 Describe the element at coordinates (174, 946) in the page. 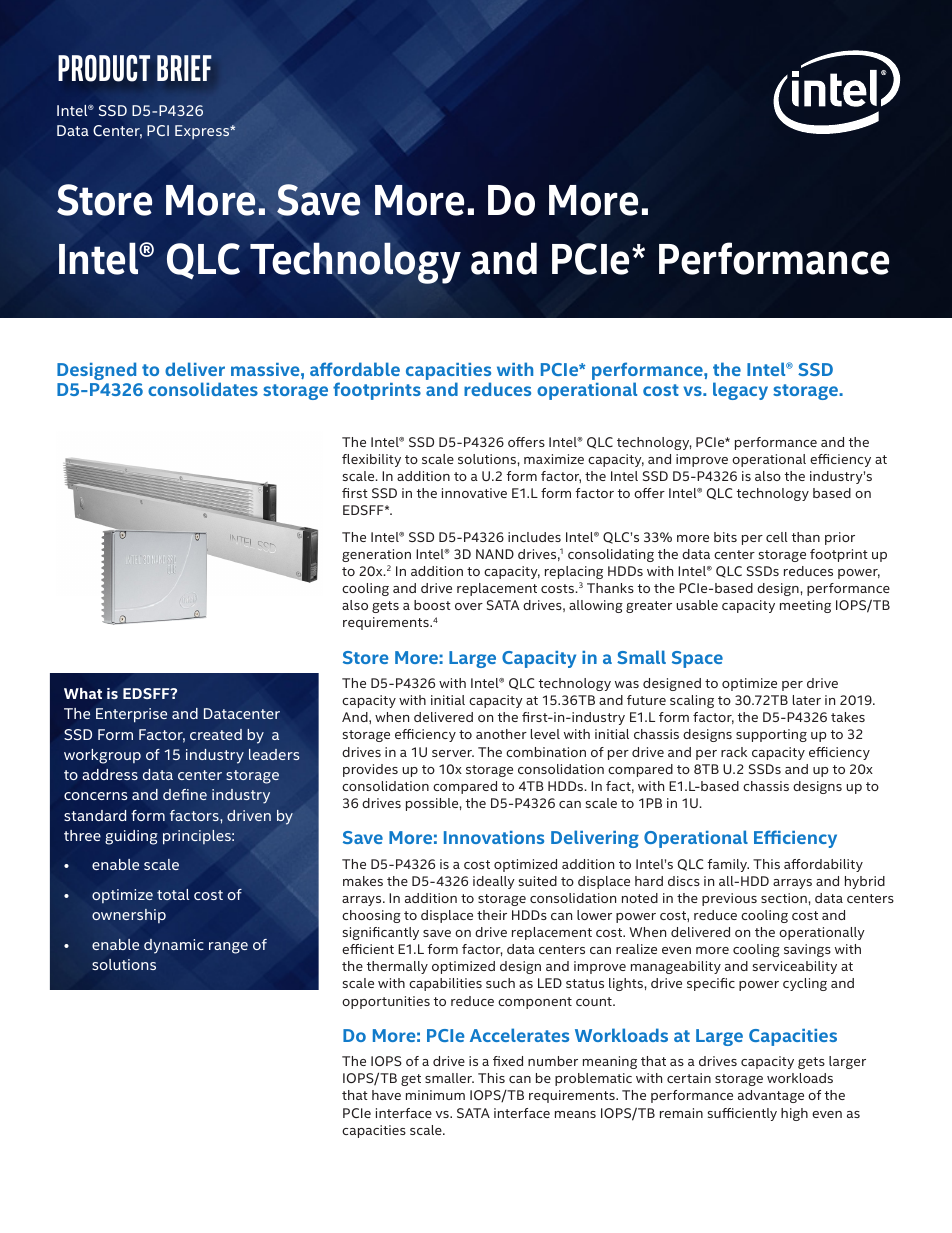

I see `dynamic` at that location.
